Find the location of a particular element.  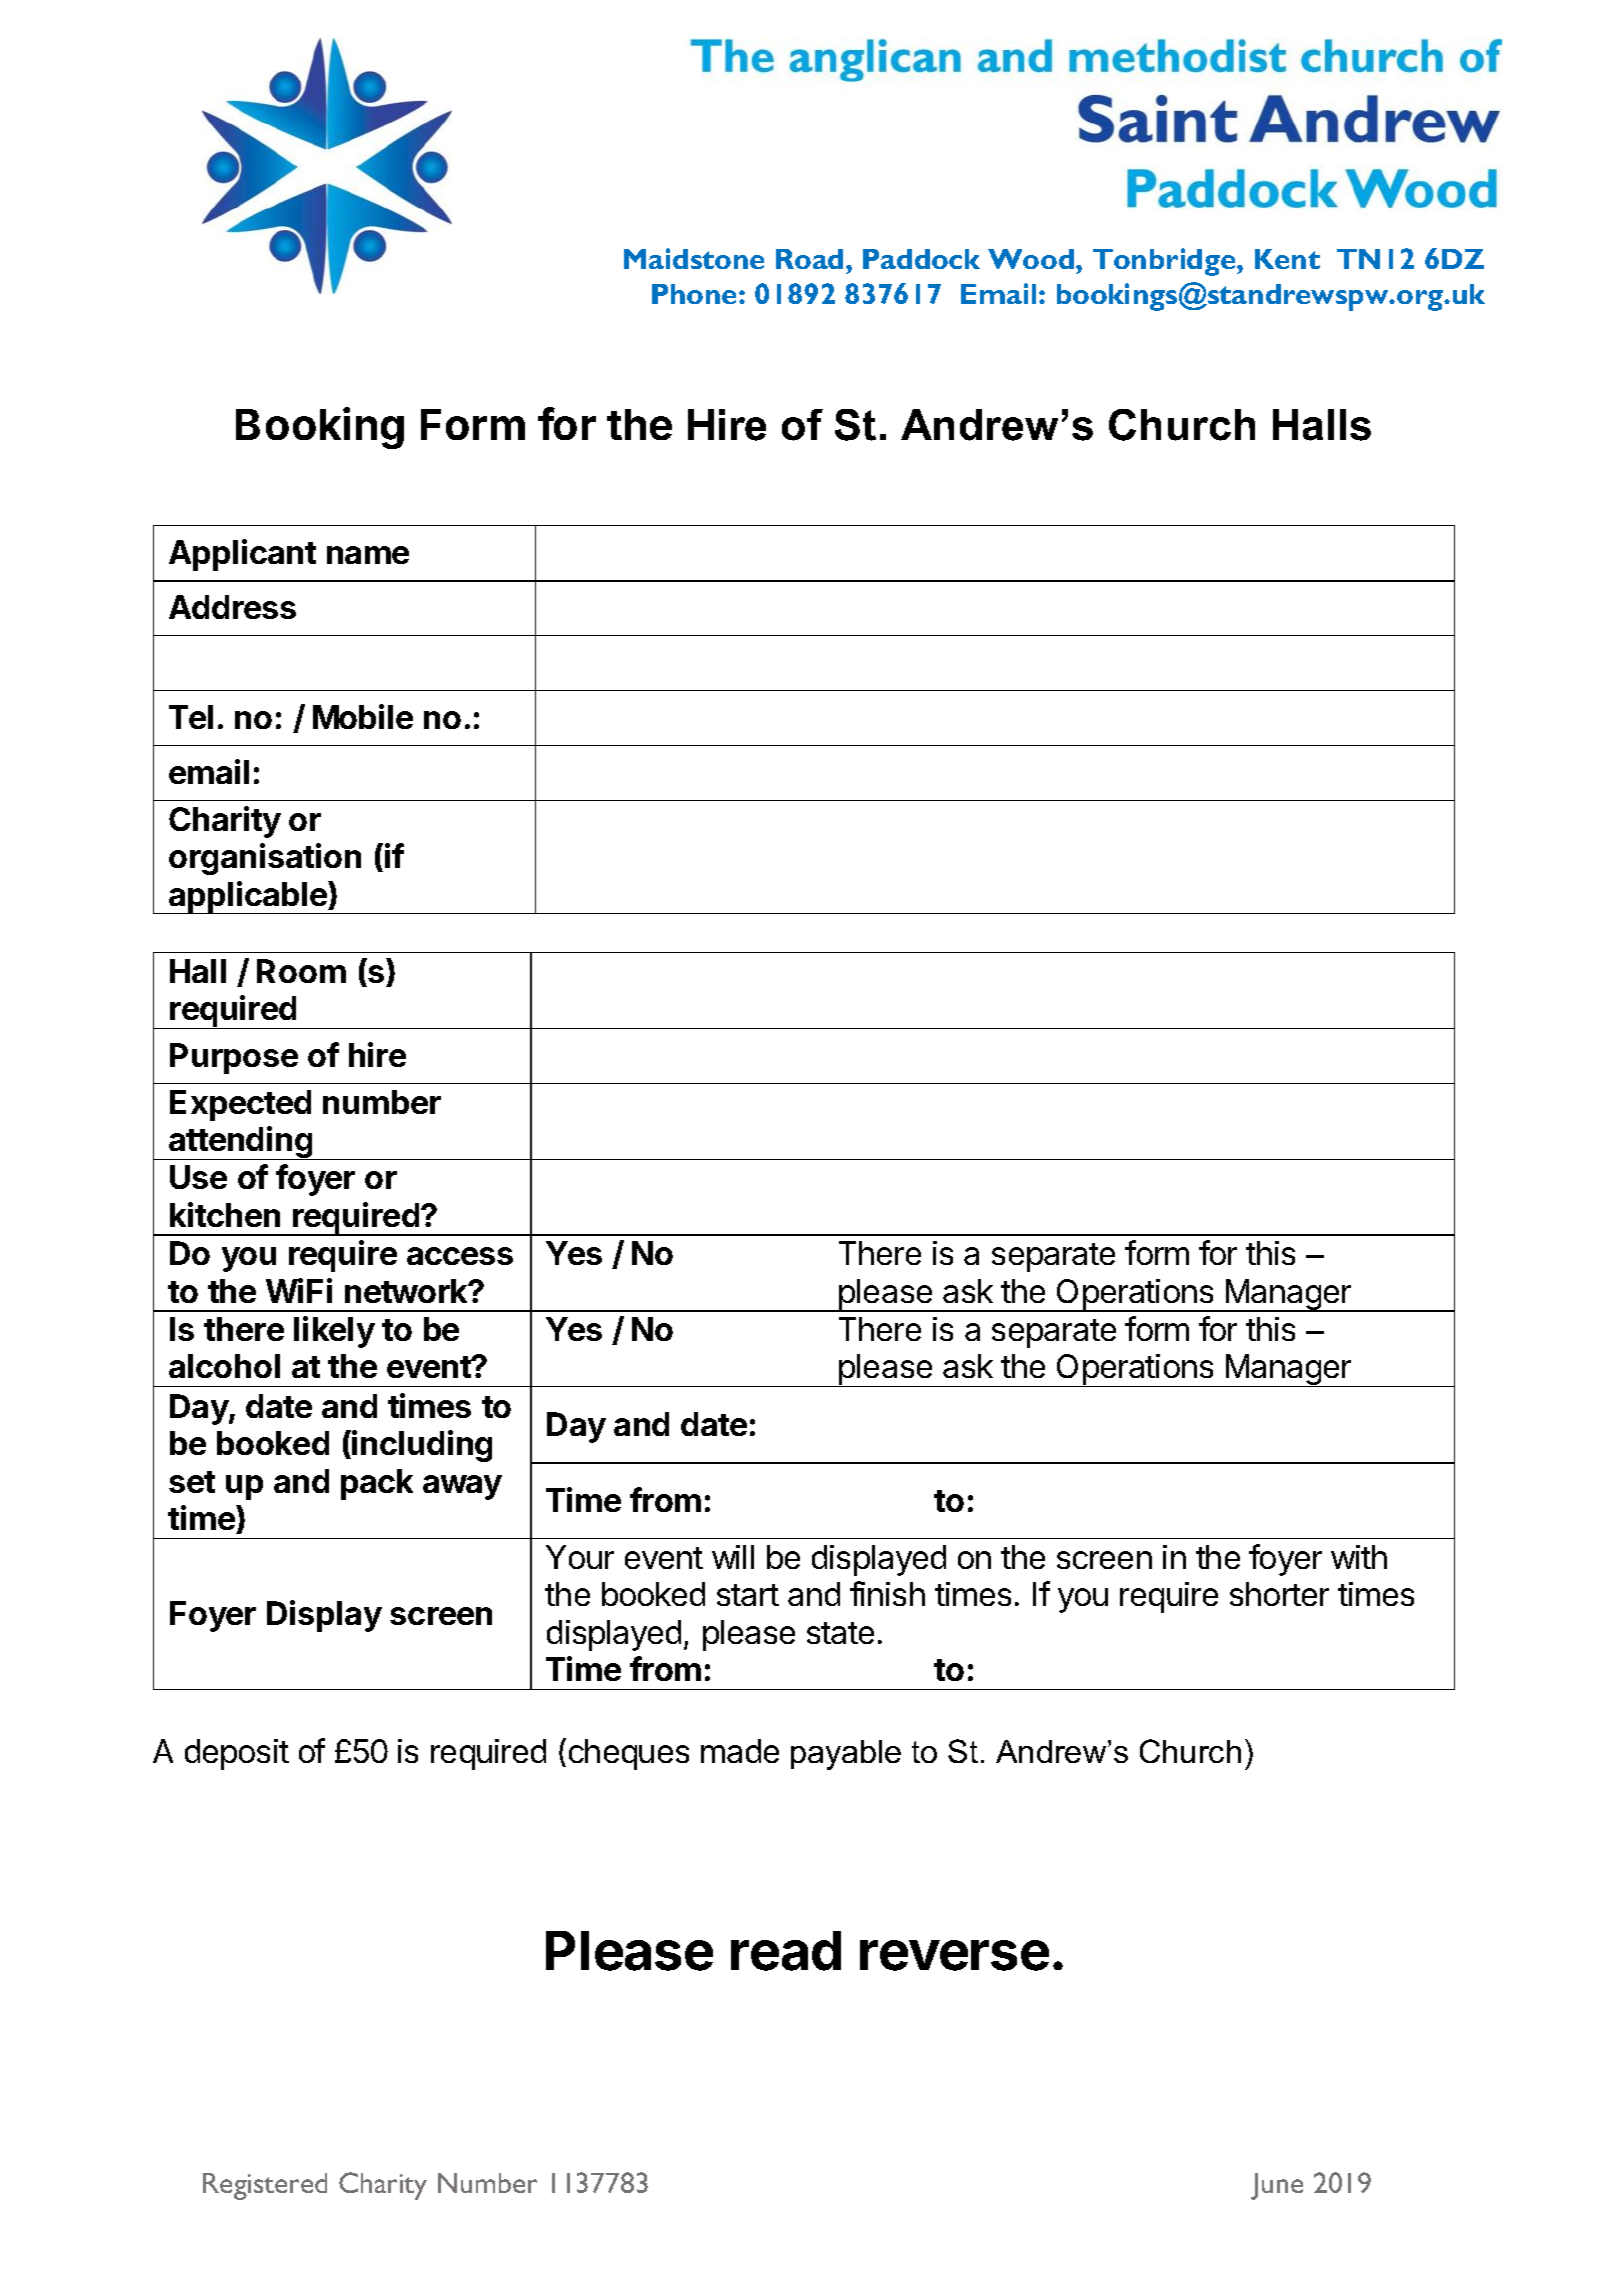

Registered is located at coordinates (265, 2186).
